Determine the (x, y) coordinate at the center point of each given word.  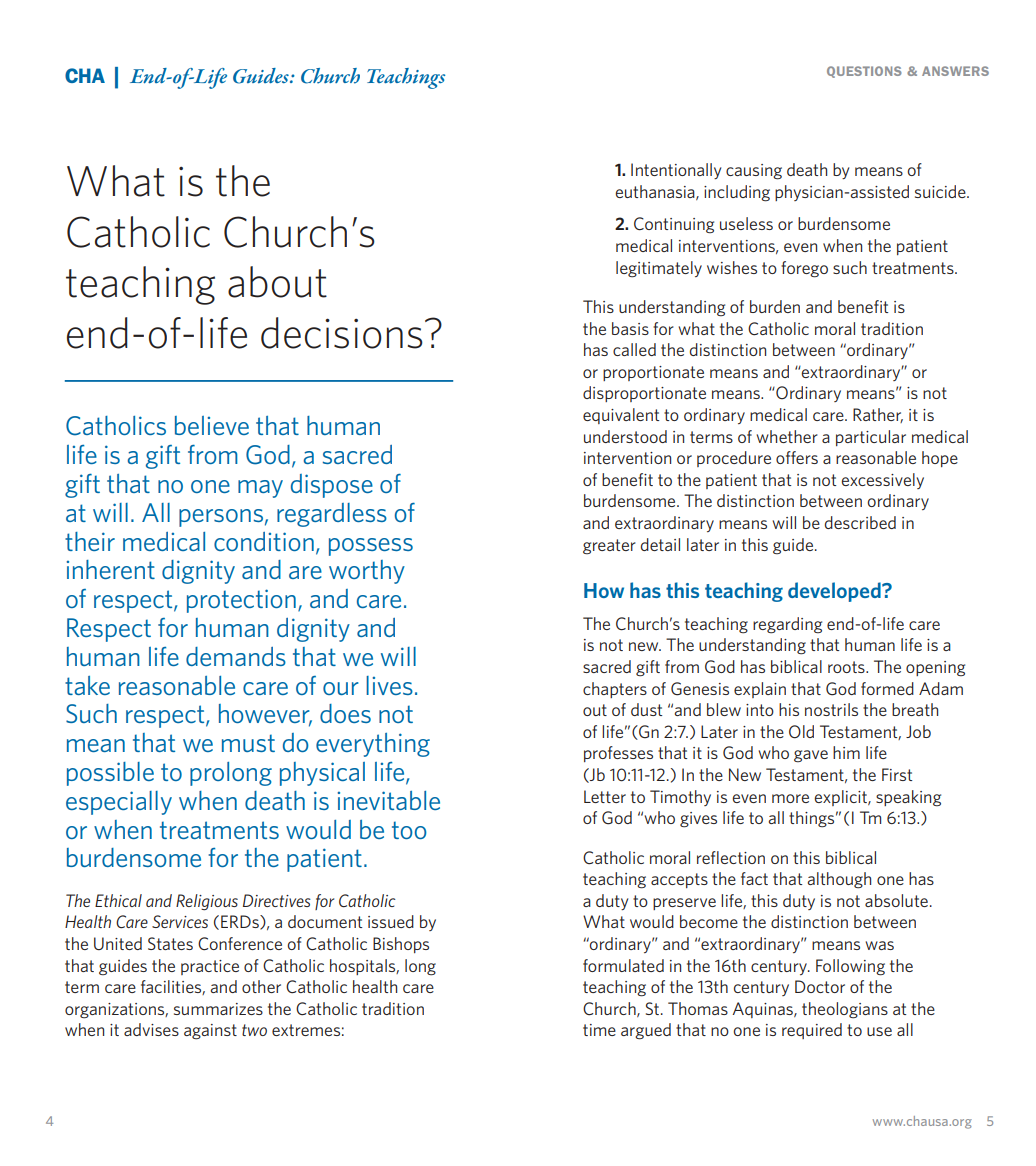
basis (630, 328)
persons (221, 518)
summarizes (218, 1009)
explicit (841, 798)
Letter (605, 796)
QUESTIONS (864, 72)
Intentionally (676, 171)
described (860, 522)
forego (804, 269)
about (277, 282)
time (599, 1030)
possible (110, 774)
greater (609, 547)
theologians (845, 1010)
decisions (342, 333)
